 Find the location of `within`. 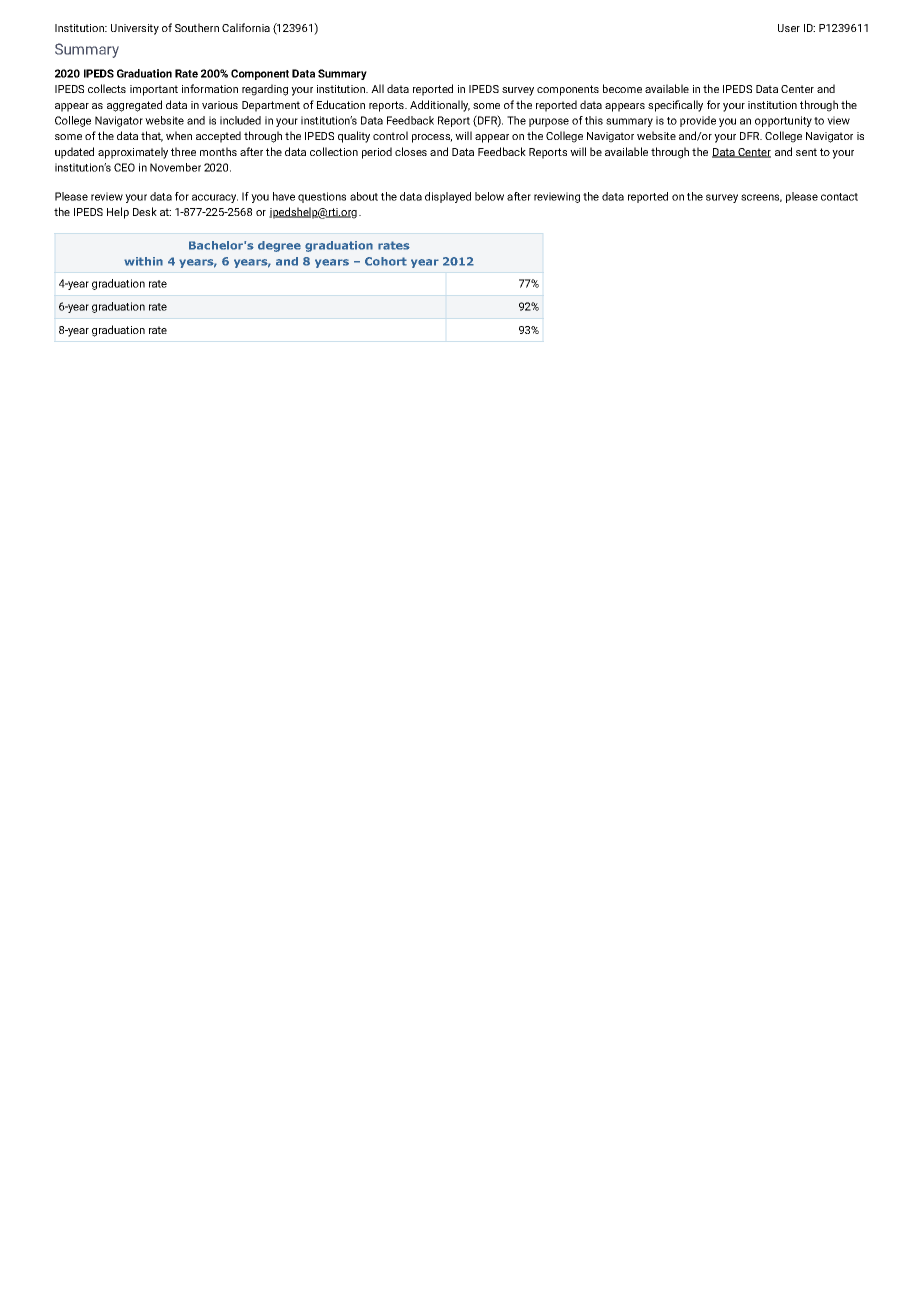

within is located at coordinates (143, 261).
